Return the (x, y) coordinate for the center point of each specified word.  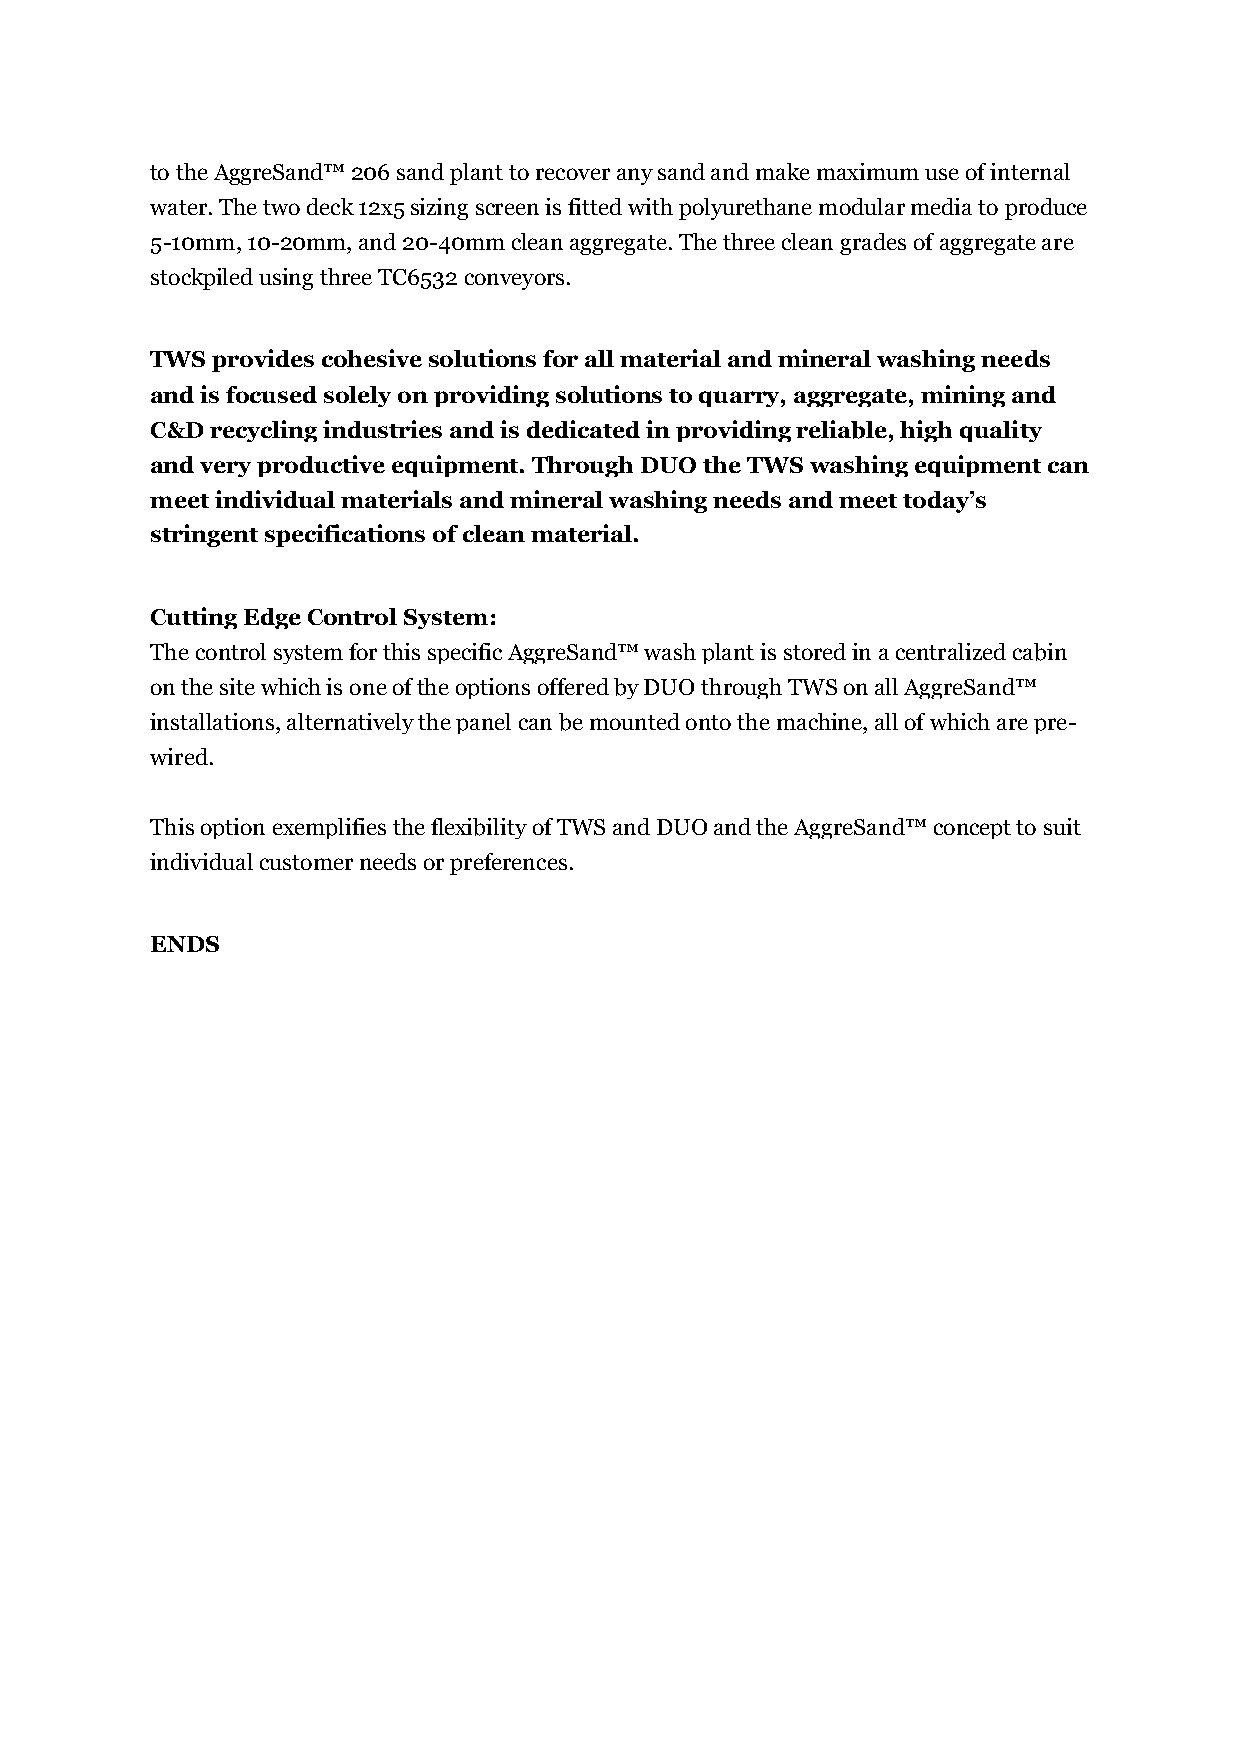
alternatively (350, 723)
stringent (204, 535)
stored (815, 651)
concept (972, 829)
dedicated (583, 429)
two (281, 207)
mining (963, 396)
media (941, 206)
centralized (951, 651)
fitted (595, 206)
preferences (508, 864)
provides (263, 360)
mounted (635, 721)
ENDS (185, 944)
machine (821, 721)
